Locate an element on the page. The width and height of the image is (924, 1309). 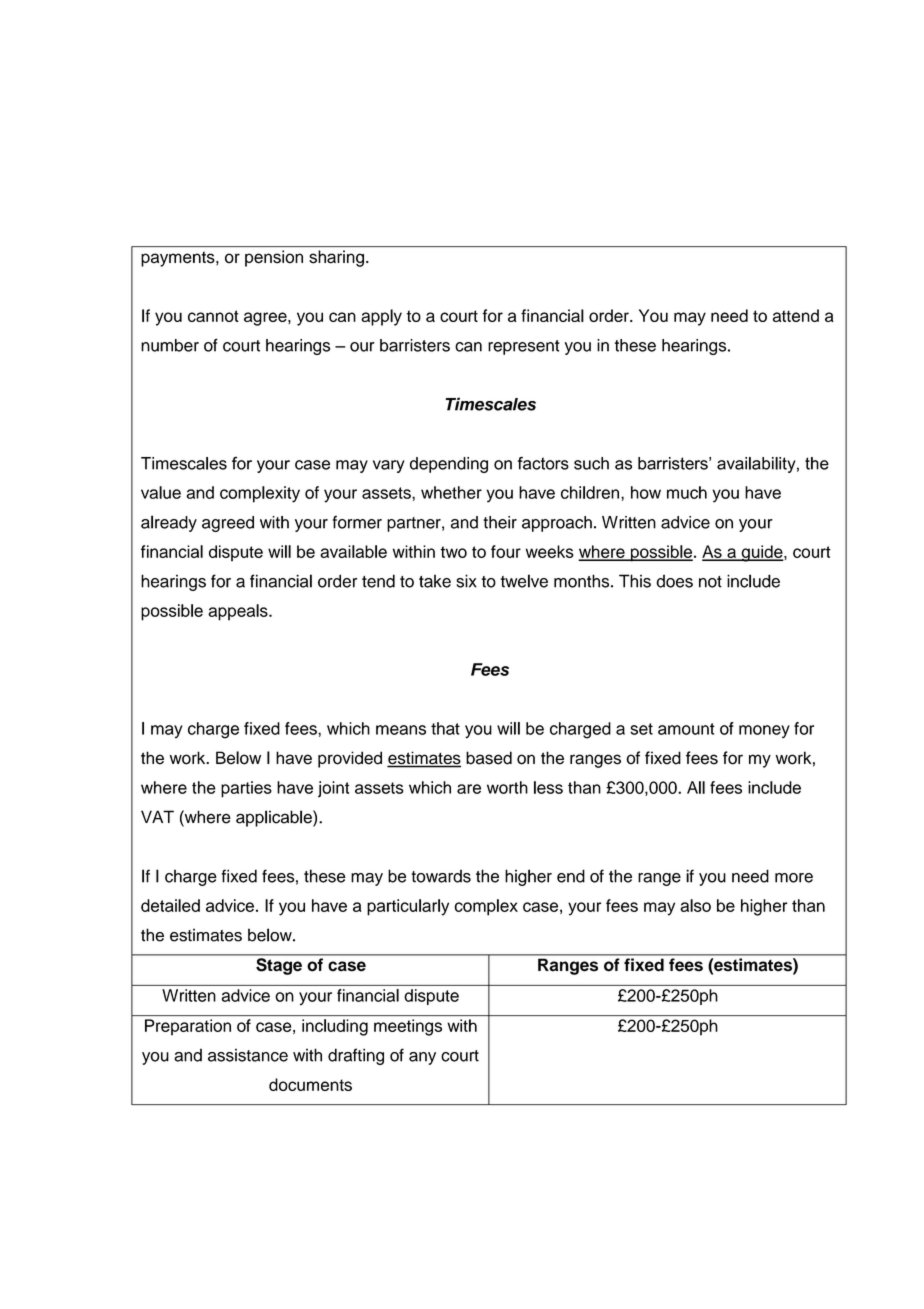
cannot is located at coordinates (213, 316).
